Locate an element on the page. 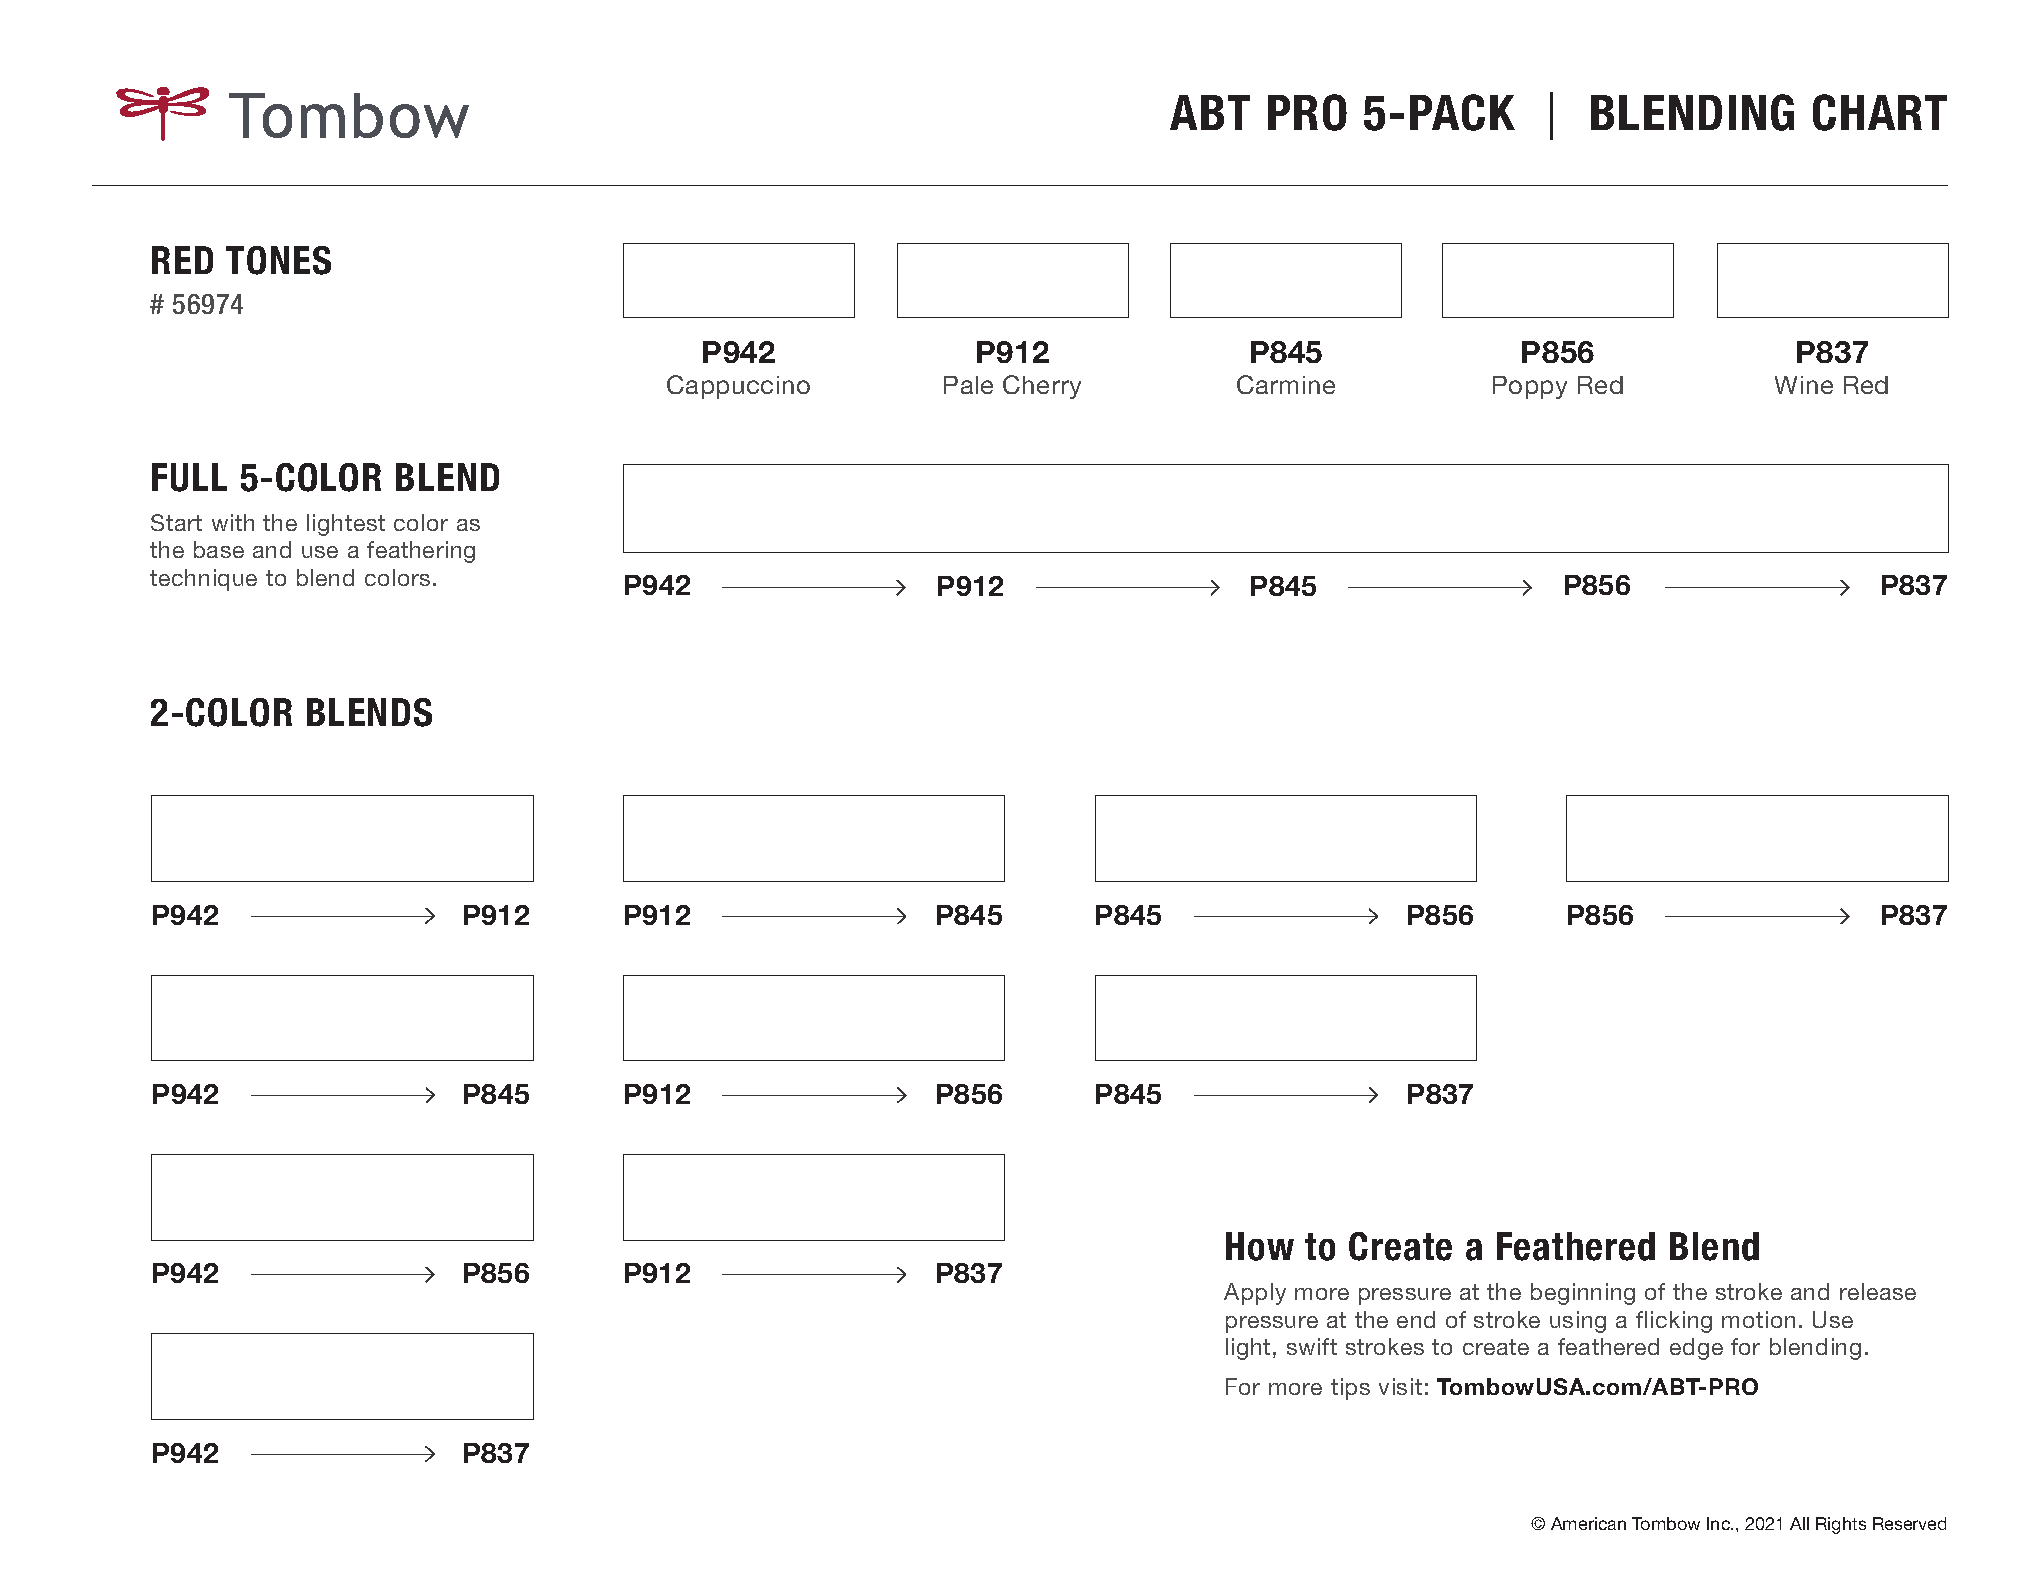 The width and height of the image is (2041, 1577). Wine is located at coordinates (1804, 385).
